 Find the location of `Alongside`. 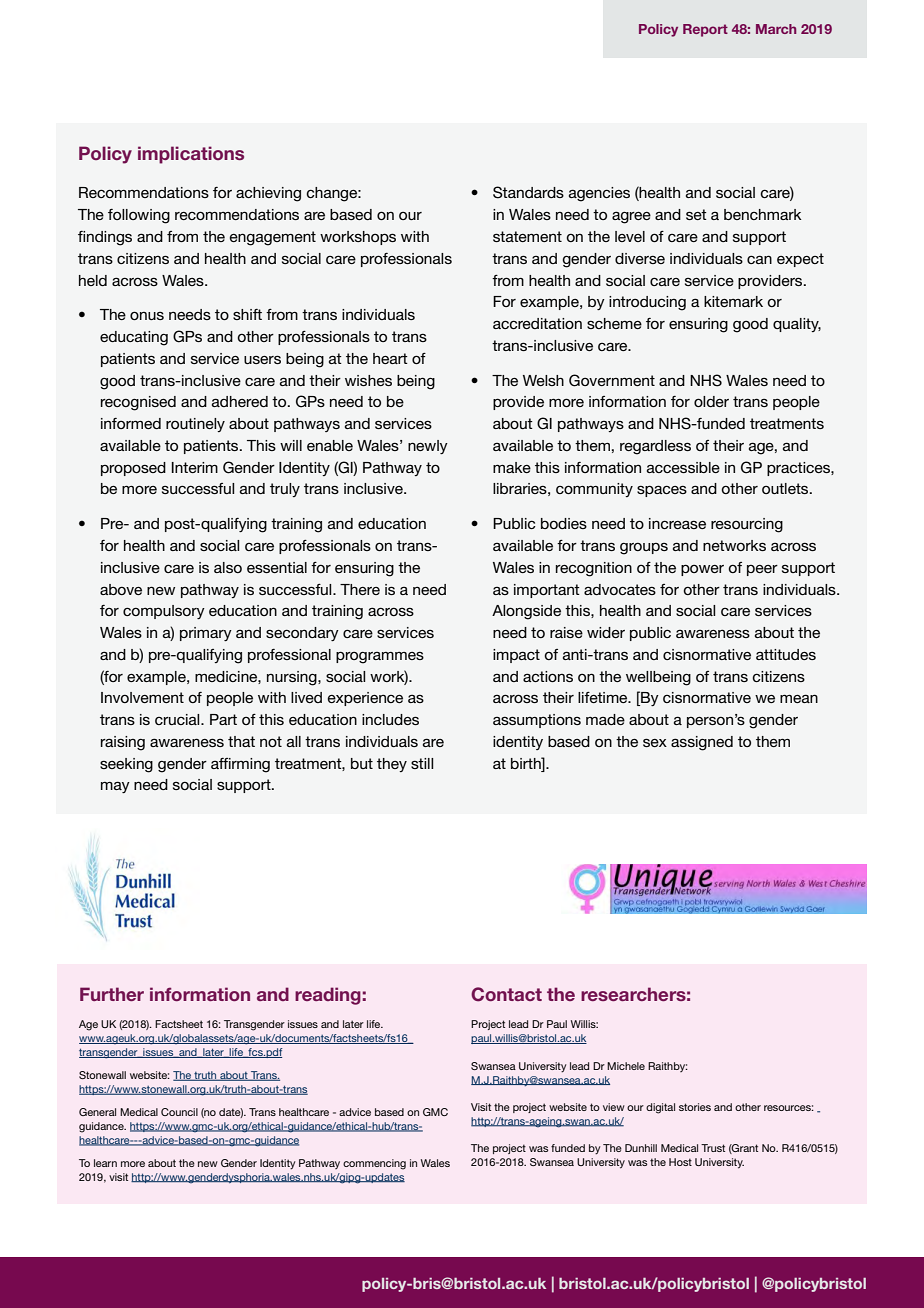

Alongside is located at coordinates (526, 612).
